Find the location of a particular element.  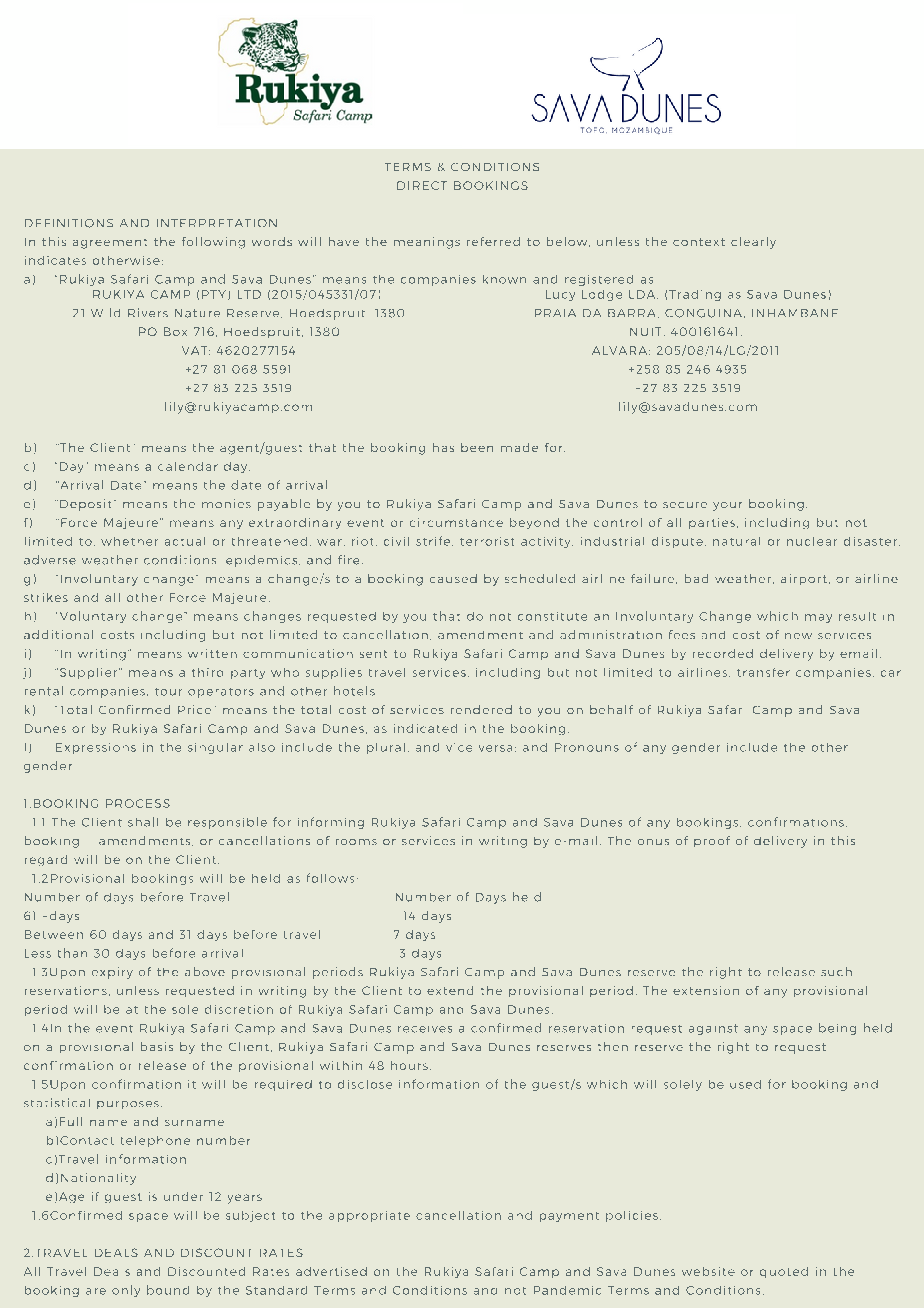

expiry is located at coordinates (112, 973).
